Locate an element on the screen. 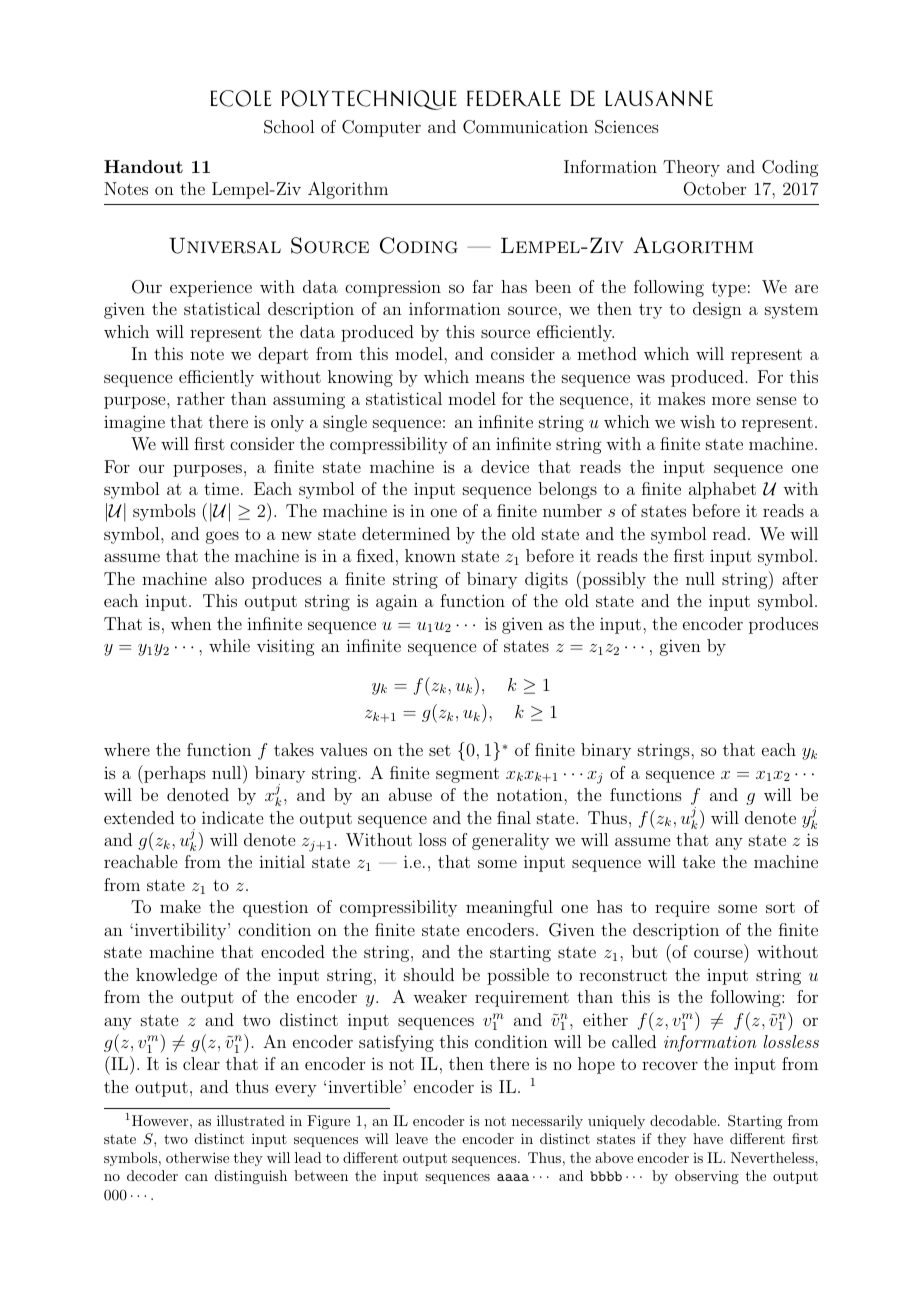  rather is located at coordinates (201, 398).
